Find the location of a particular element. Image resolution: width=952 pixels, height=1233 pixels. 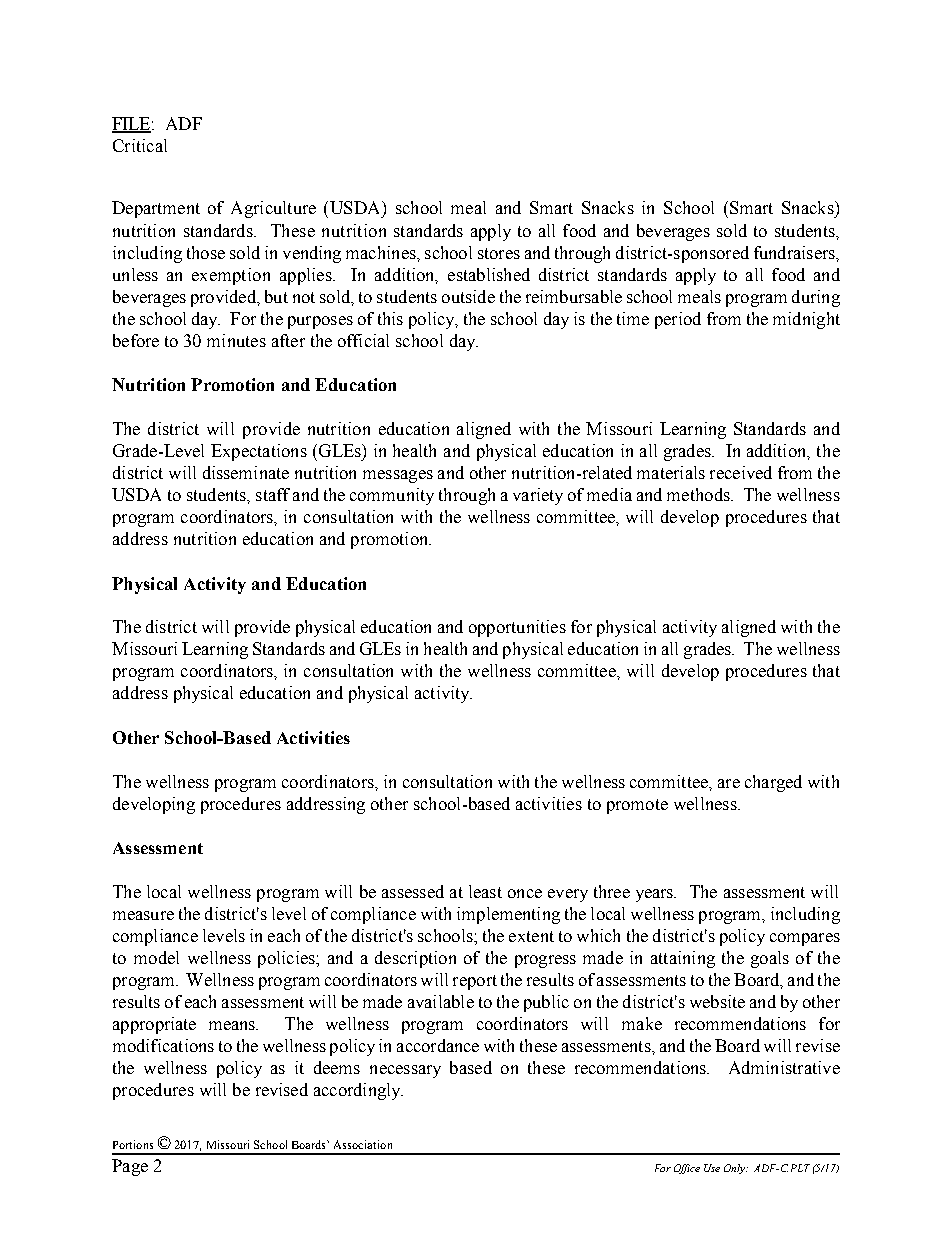

charged is located at coordinates (773, 783).
